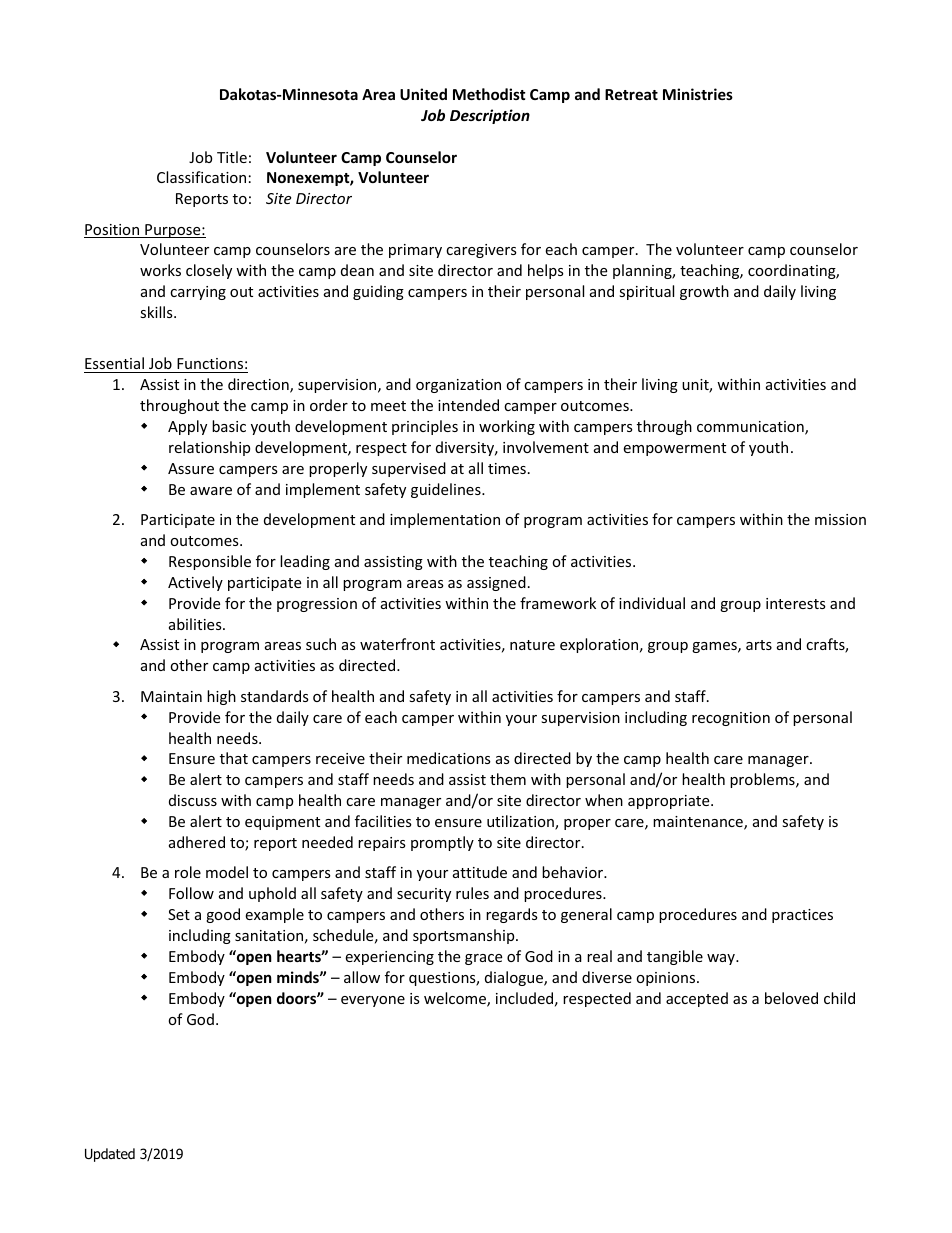 This page has width=952, height=1233. I want to click on Description, so click(490, 116).
